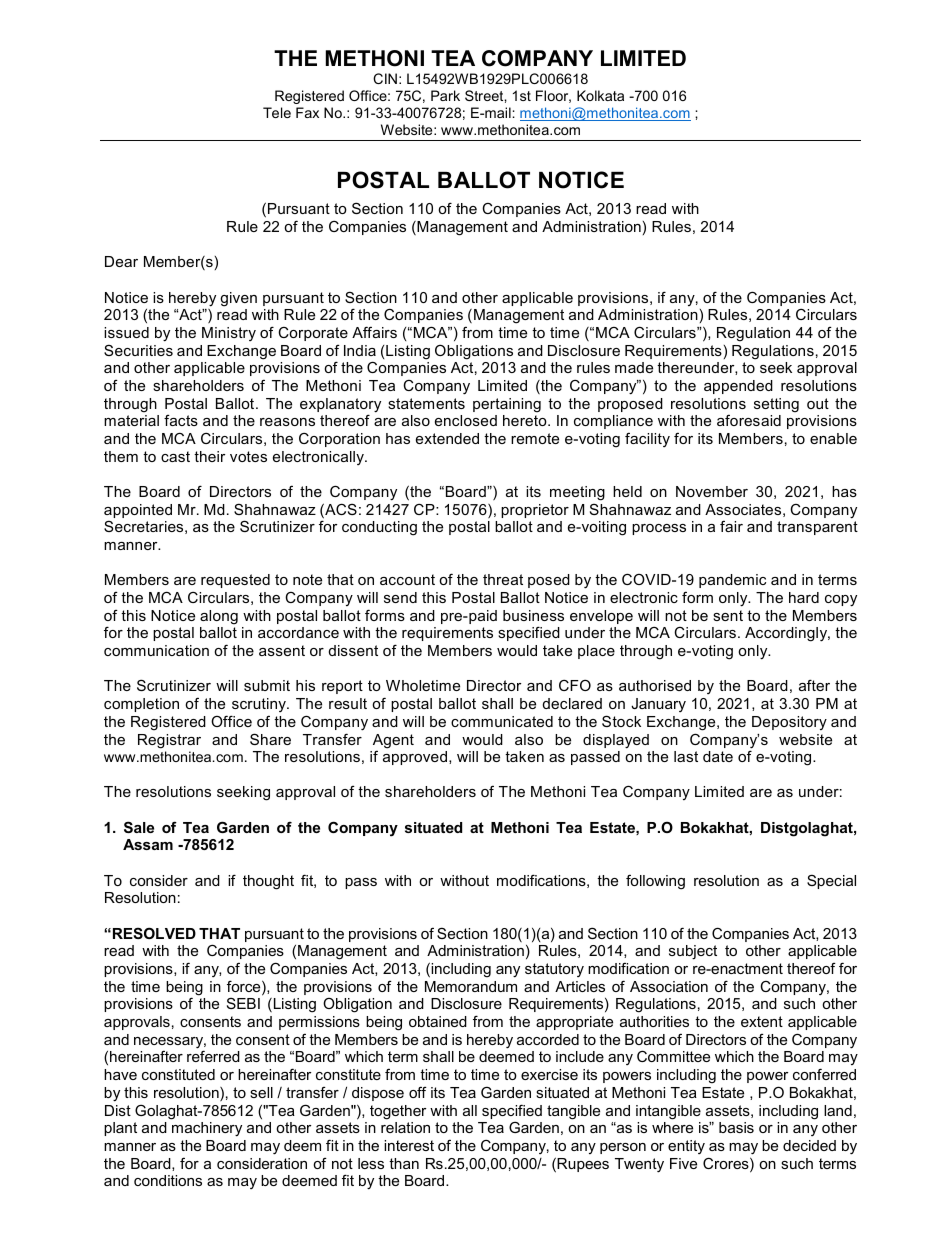 This document has height=1233, width=952. Describe the element at coordinates (718, 756) in the document. I see `date` at that location.
